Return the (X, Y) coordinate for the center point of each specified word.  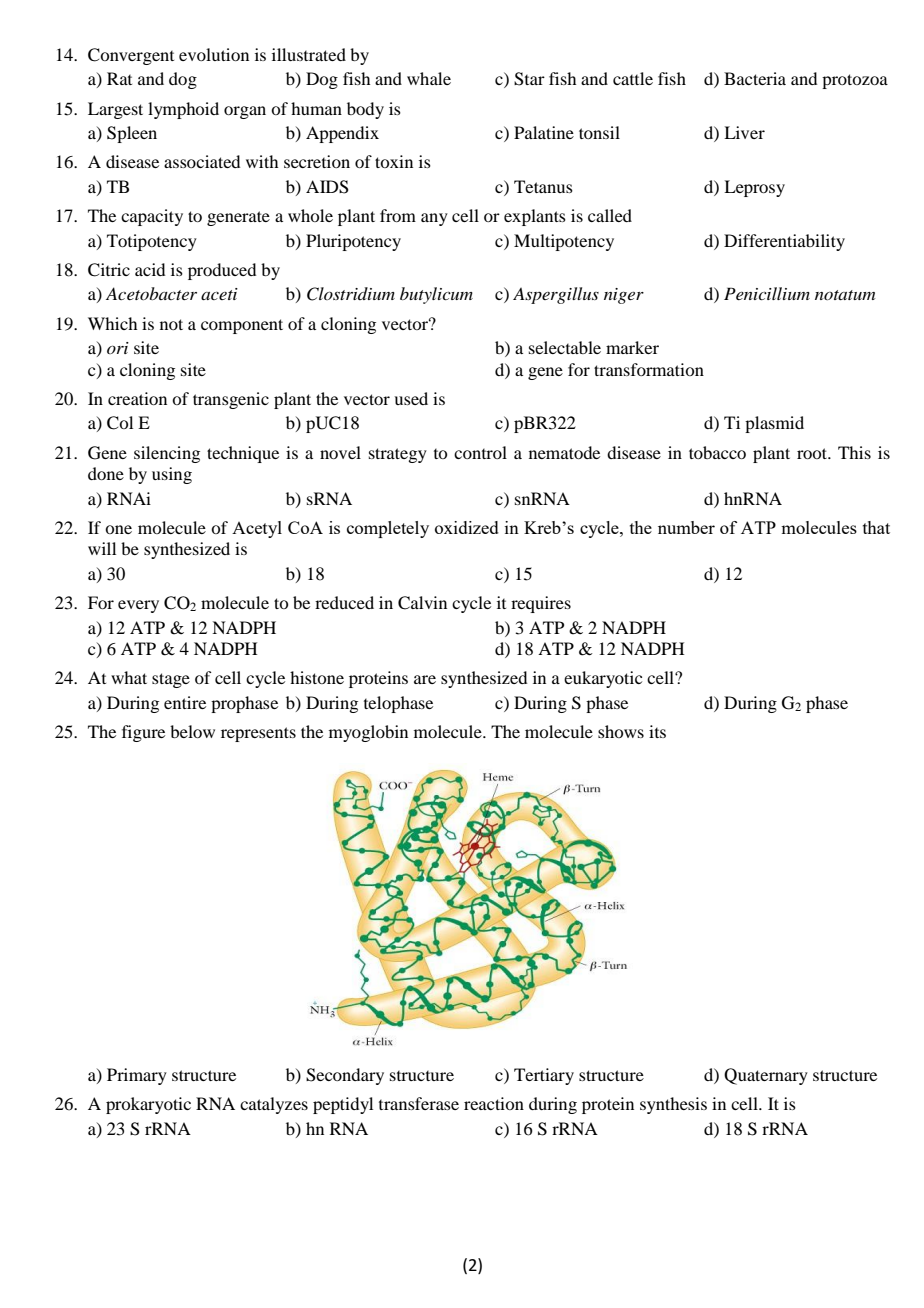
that (876, 527)
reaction (494, 1103)
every (138, 606)
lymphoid (183, 110)
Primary (137, 1076)
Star (529, 79)
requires (541, 604)
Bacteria (755, 78)
